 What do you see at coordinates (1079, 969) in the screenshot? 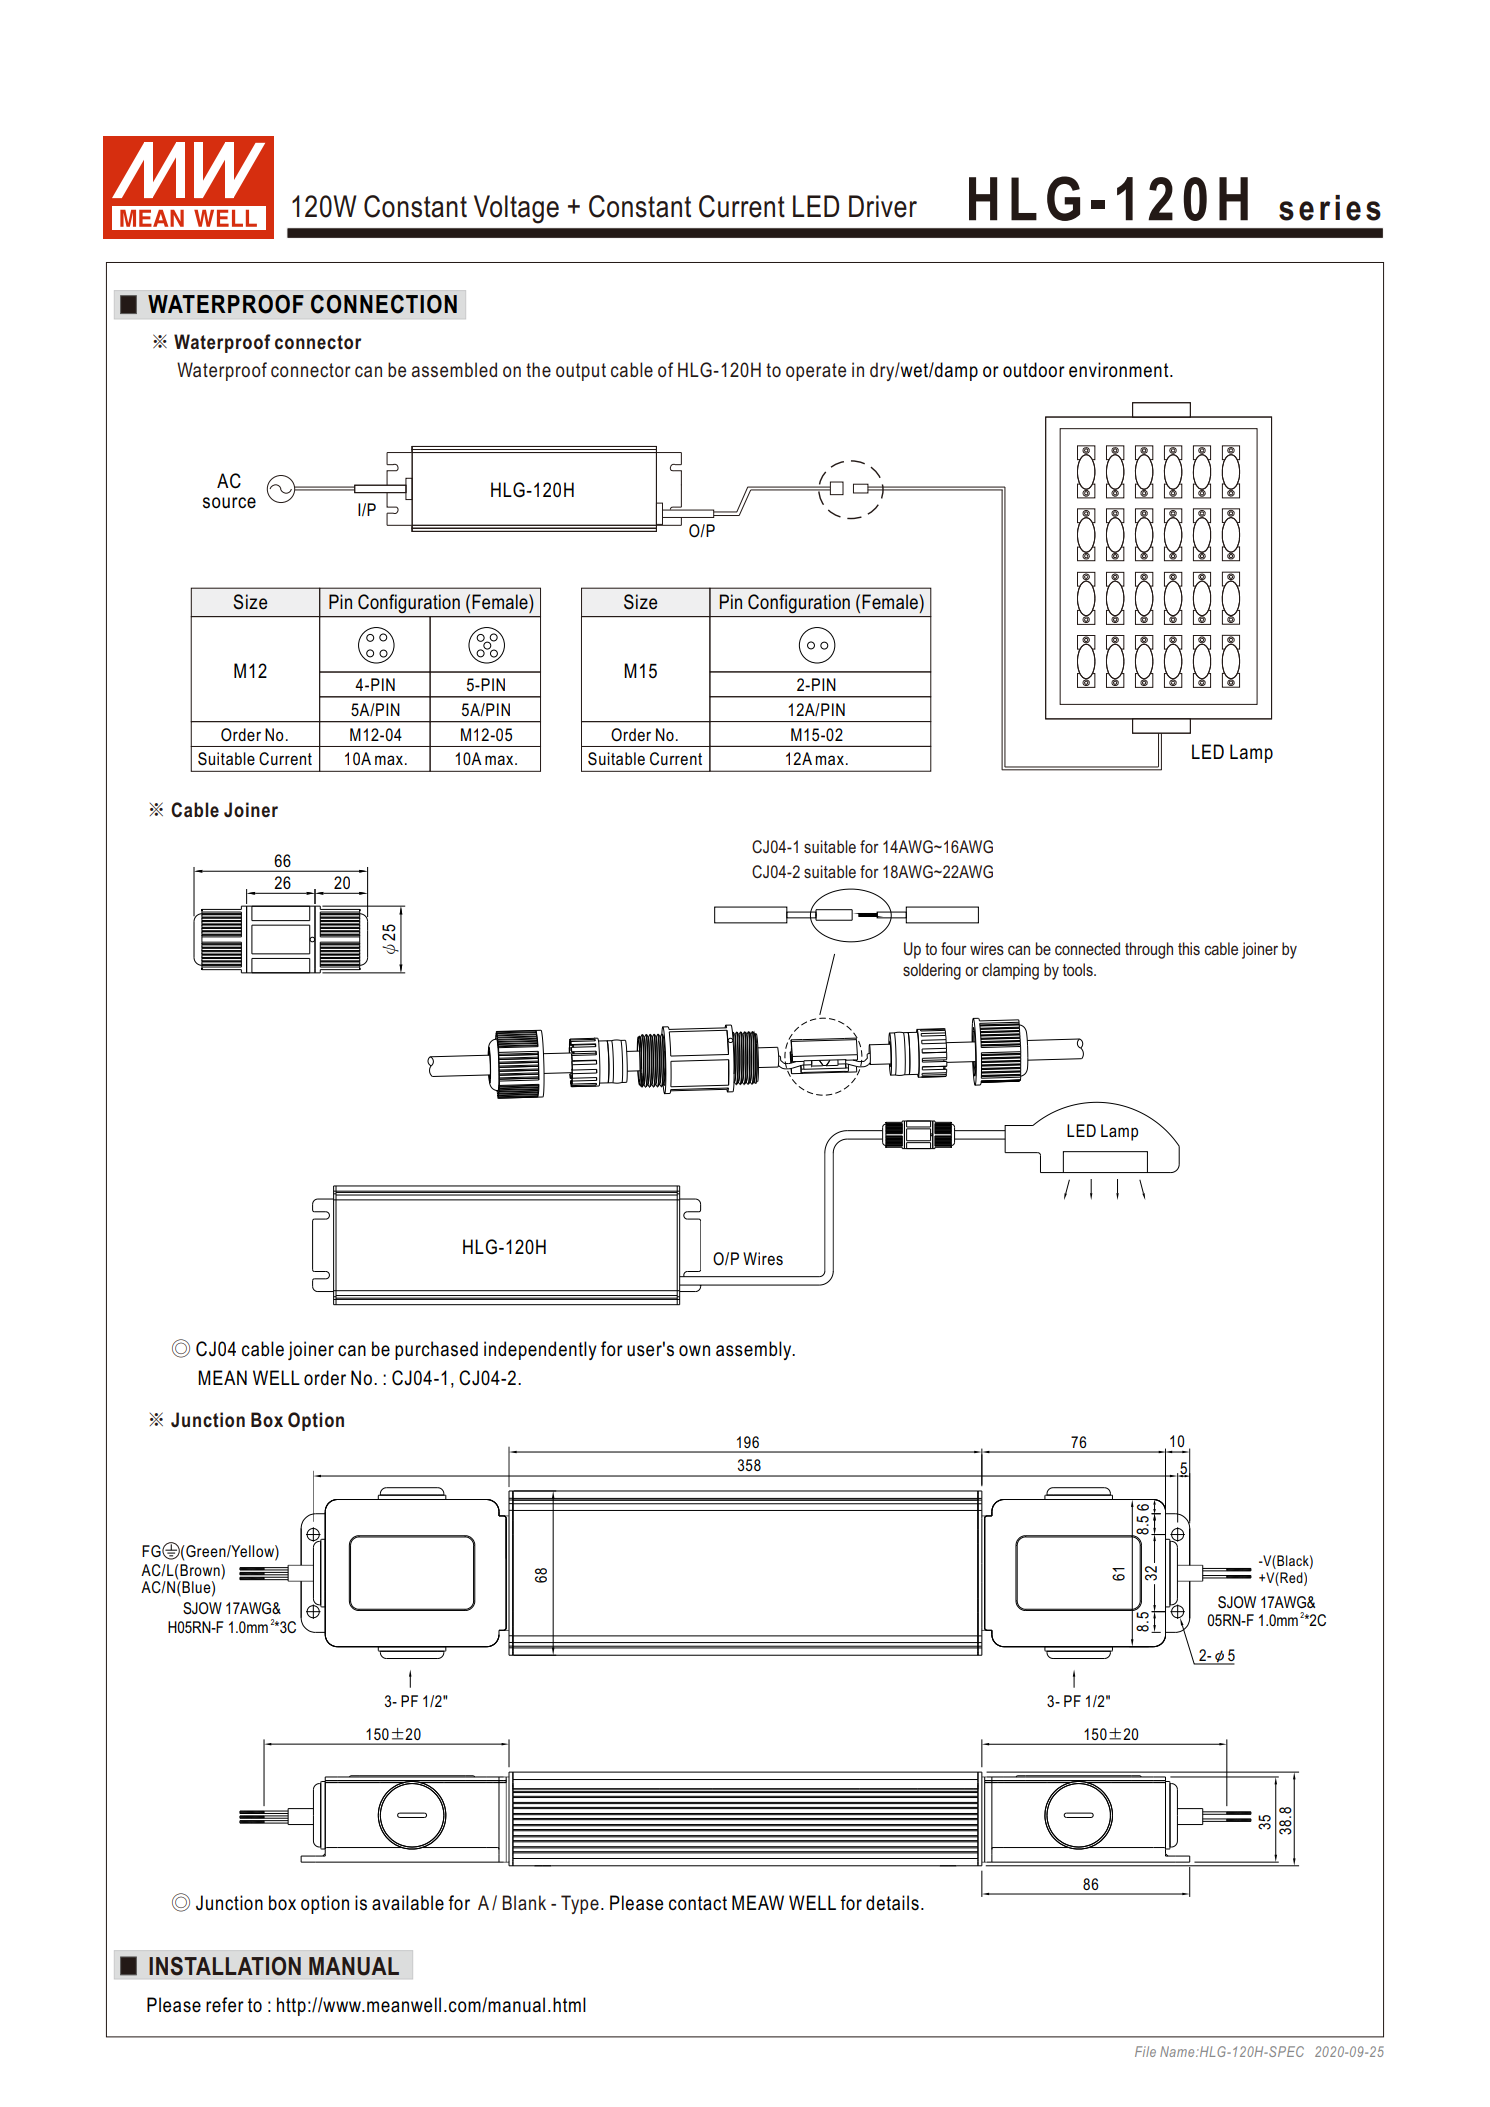
I see `tools` at bounding box center [1079, 969].
